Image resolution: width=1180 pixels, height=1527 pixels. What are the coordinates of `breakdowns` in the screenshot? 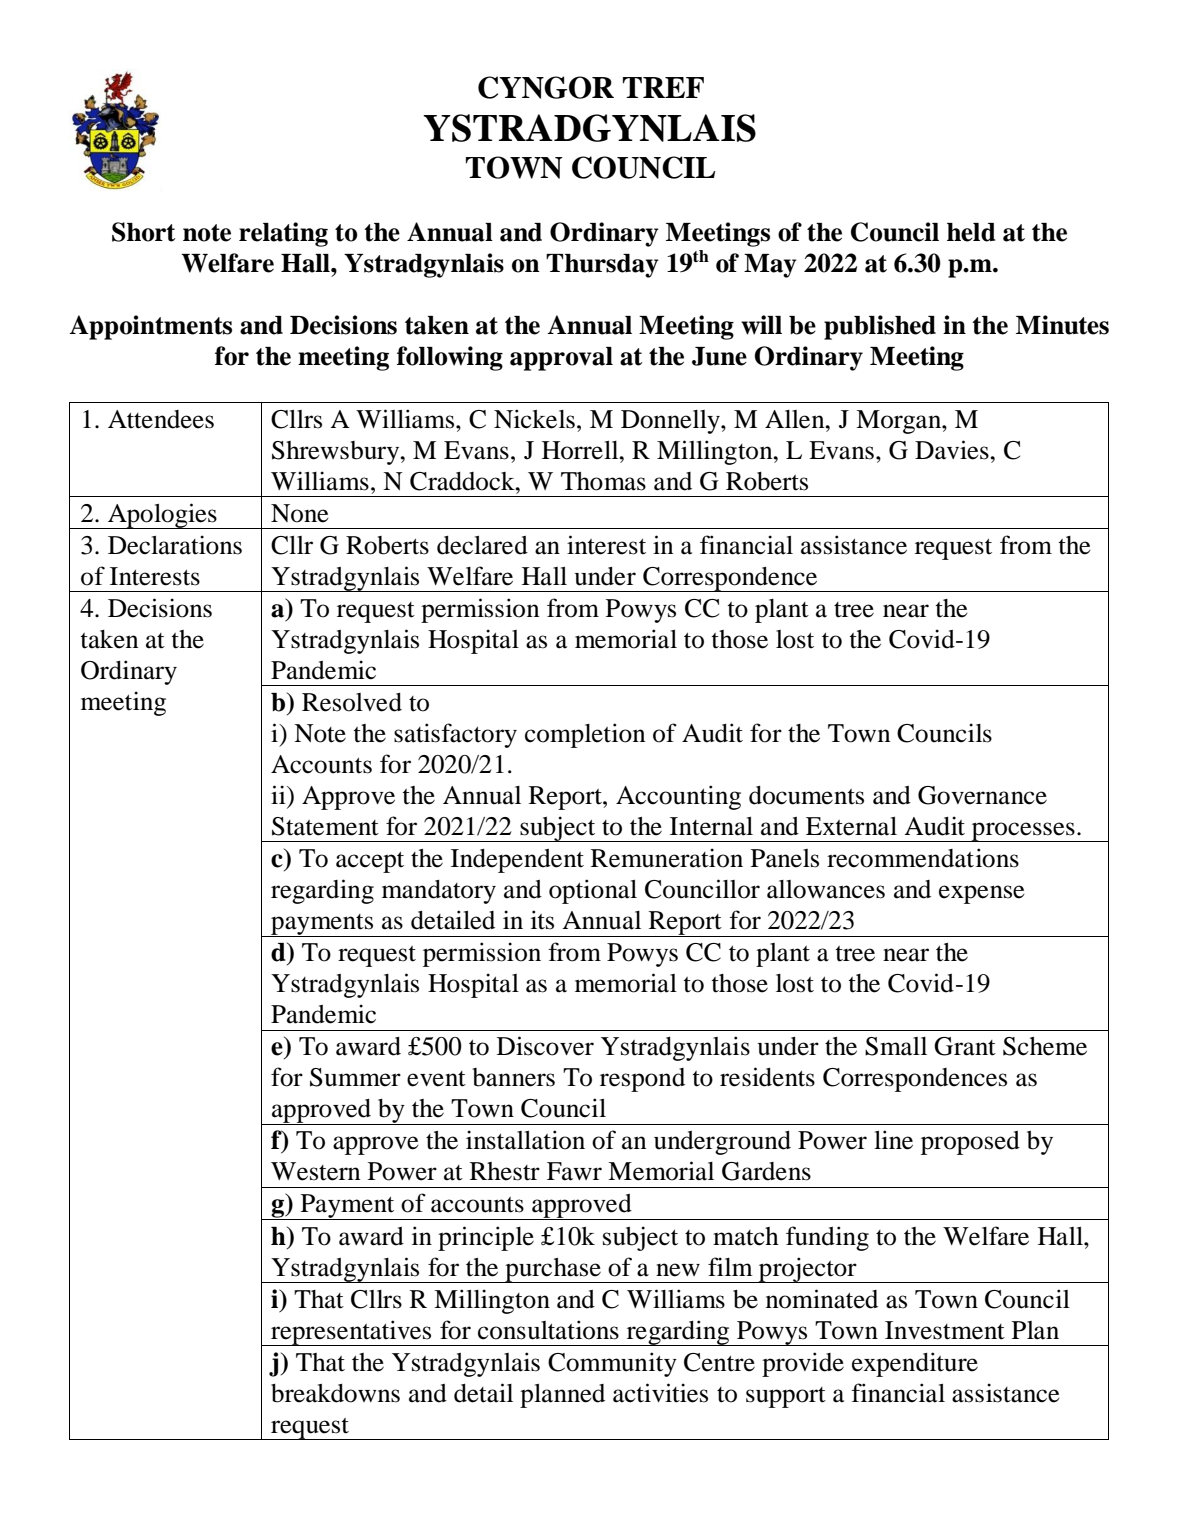 It's located at (335, 1393).
